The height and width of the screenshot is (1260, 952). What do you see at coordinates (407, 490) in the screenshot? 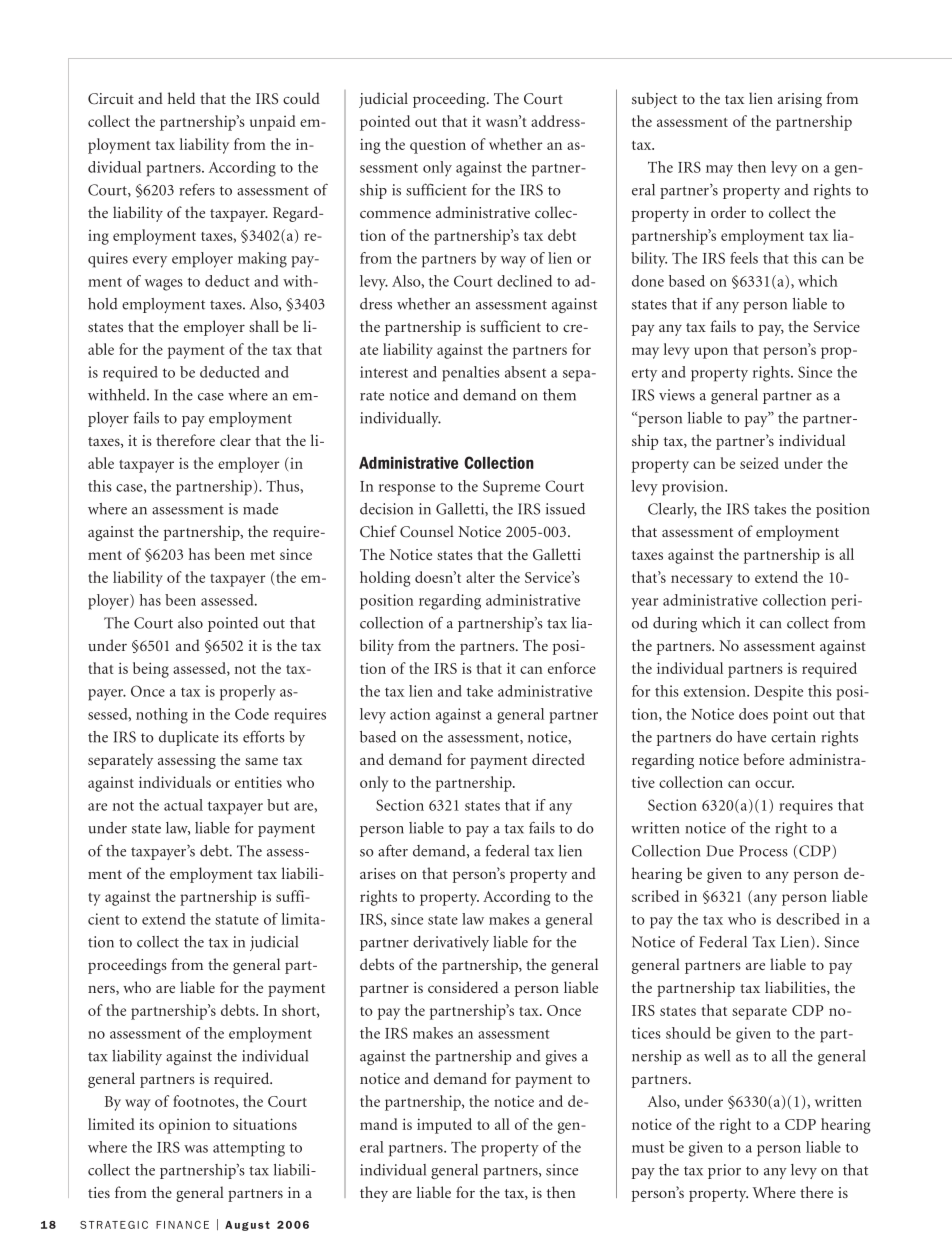
I see `response` at bounding box center [407, 490].
